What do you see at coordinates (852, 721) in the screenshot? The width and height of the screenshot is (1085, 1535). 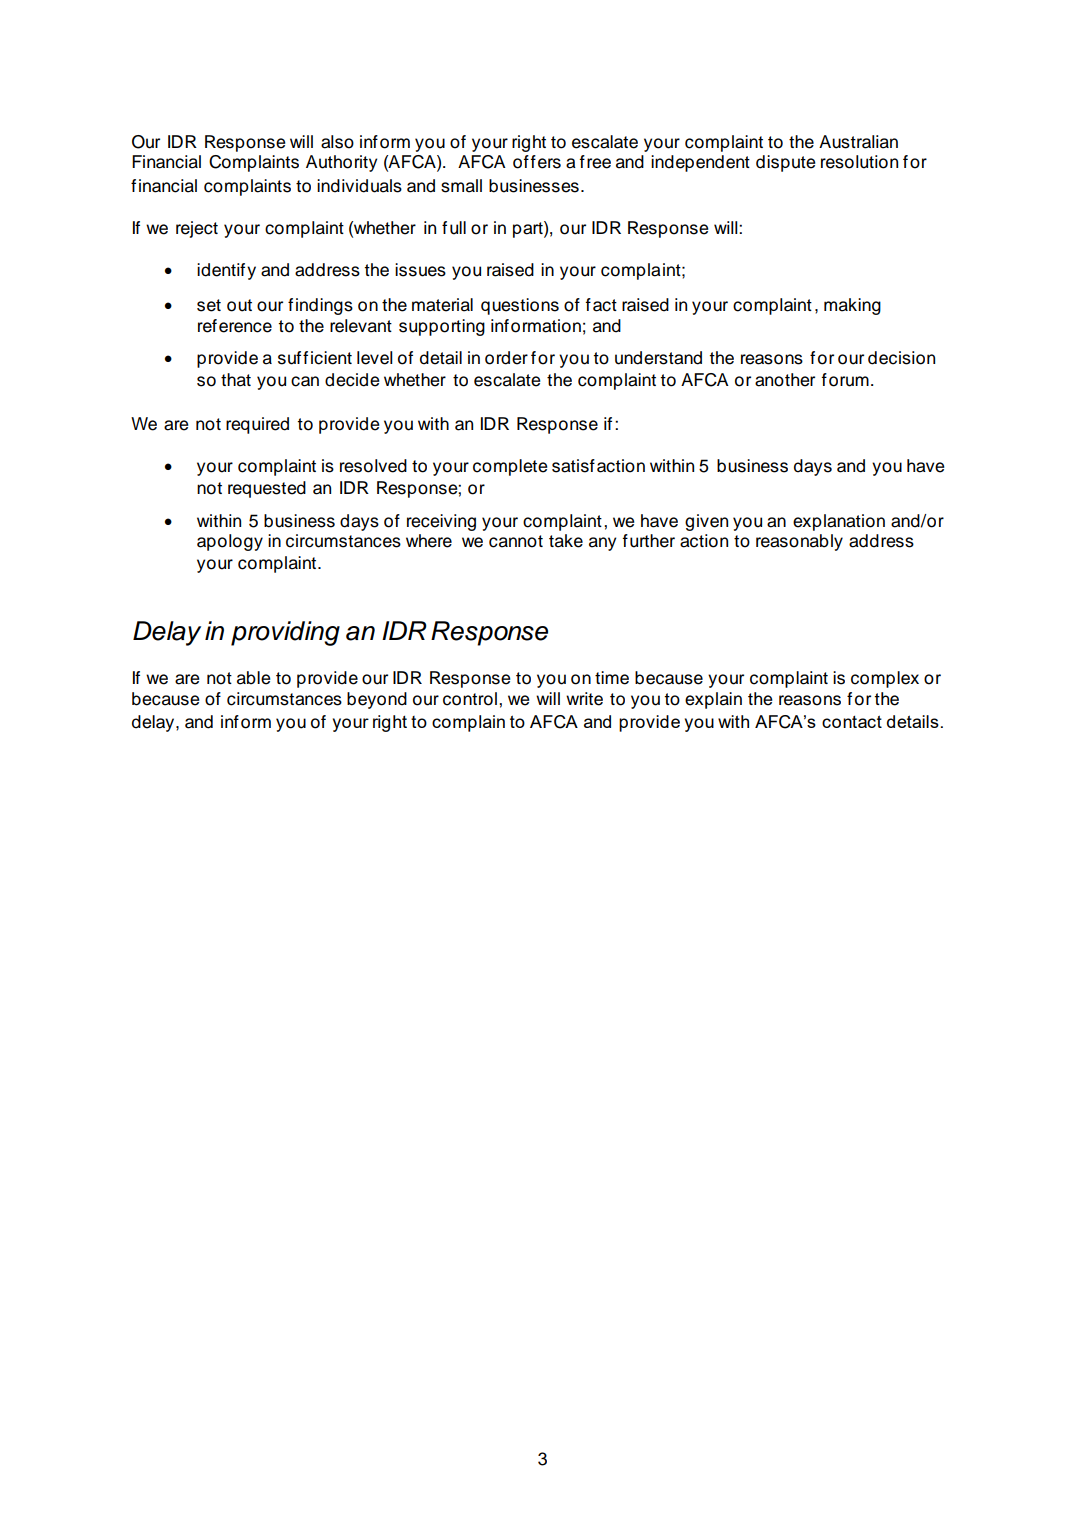 I see `contact` at bounding box center [852, 721].
